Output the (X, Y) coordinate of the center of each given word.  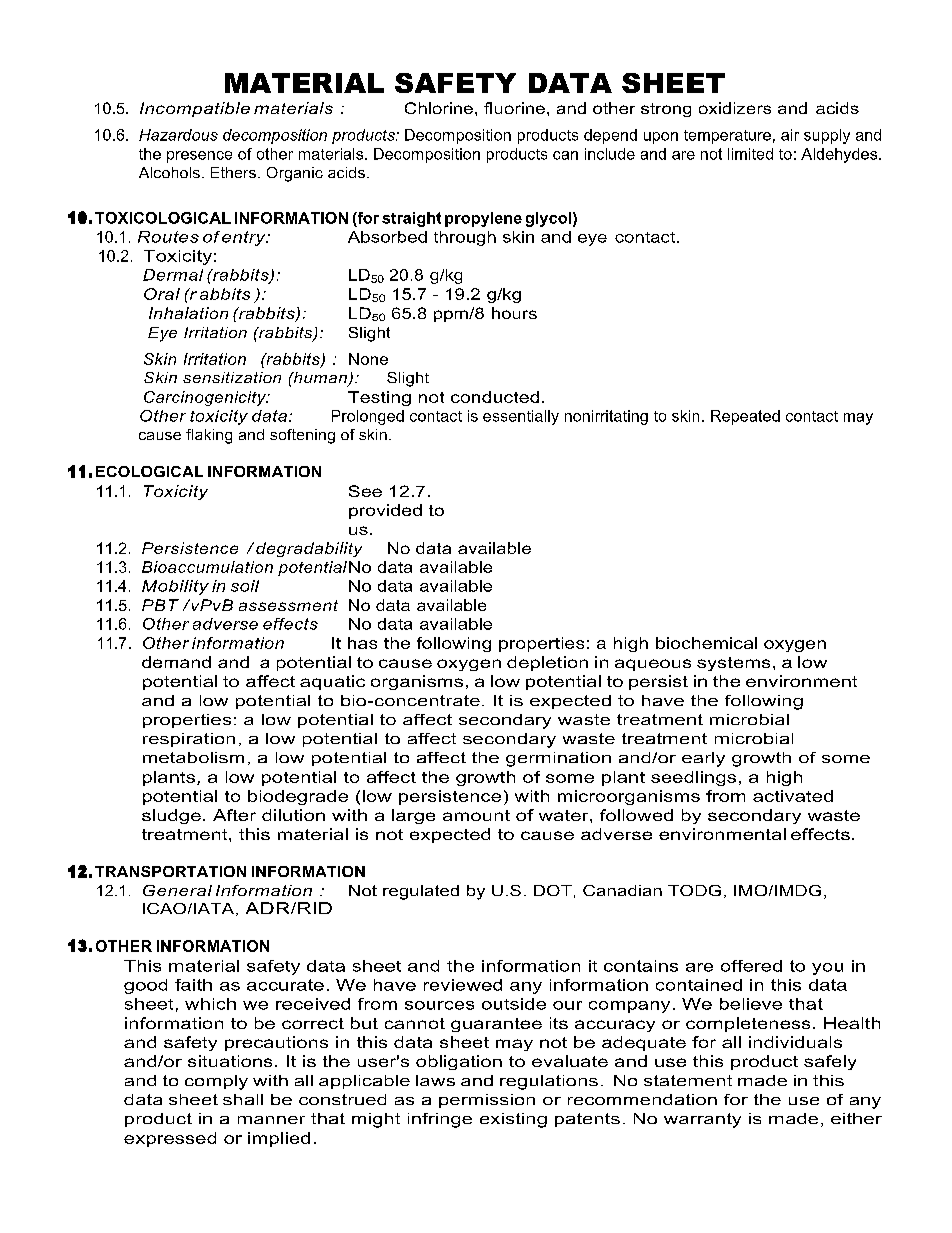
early (703, 759)
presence (199, 157)
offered (751, 966)
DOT (553, 890)
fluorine (514, 108)
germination (558, 759)
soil (245, 586)
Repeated (745, 417)
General (177, 890)
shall (243, 1099)
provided (385, 511)
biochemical (706, 643)
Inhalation (188, 313)
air (790, 135)
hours (514, 313)
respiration (189, 740)
